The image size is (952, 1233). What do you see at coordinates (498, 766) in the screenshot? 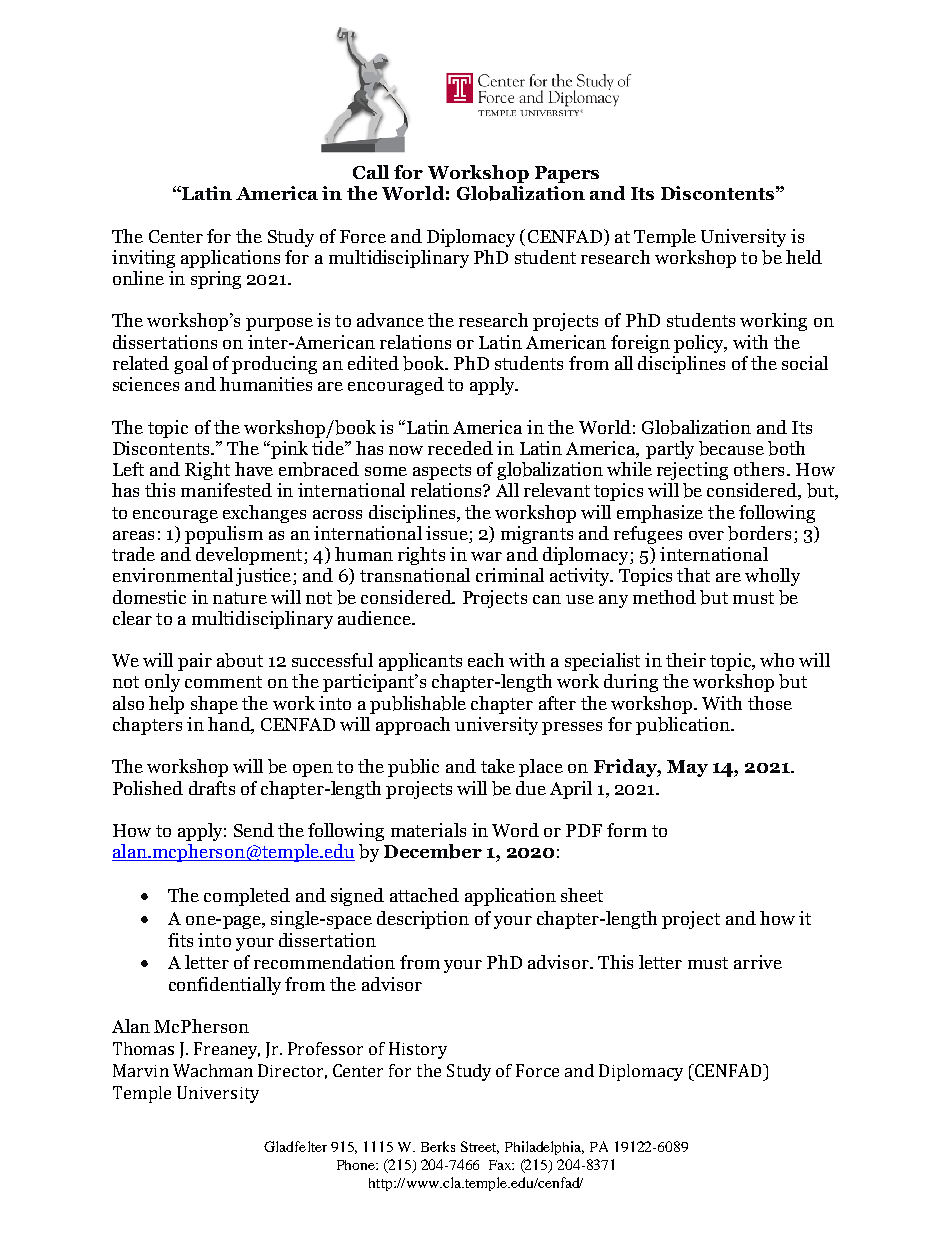
I see `take` at bounding box center [498, 766].
